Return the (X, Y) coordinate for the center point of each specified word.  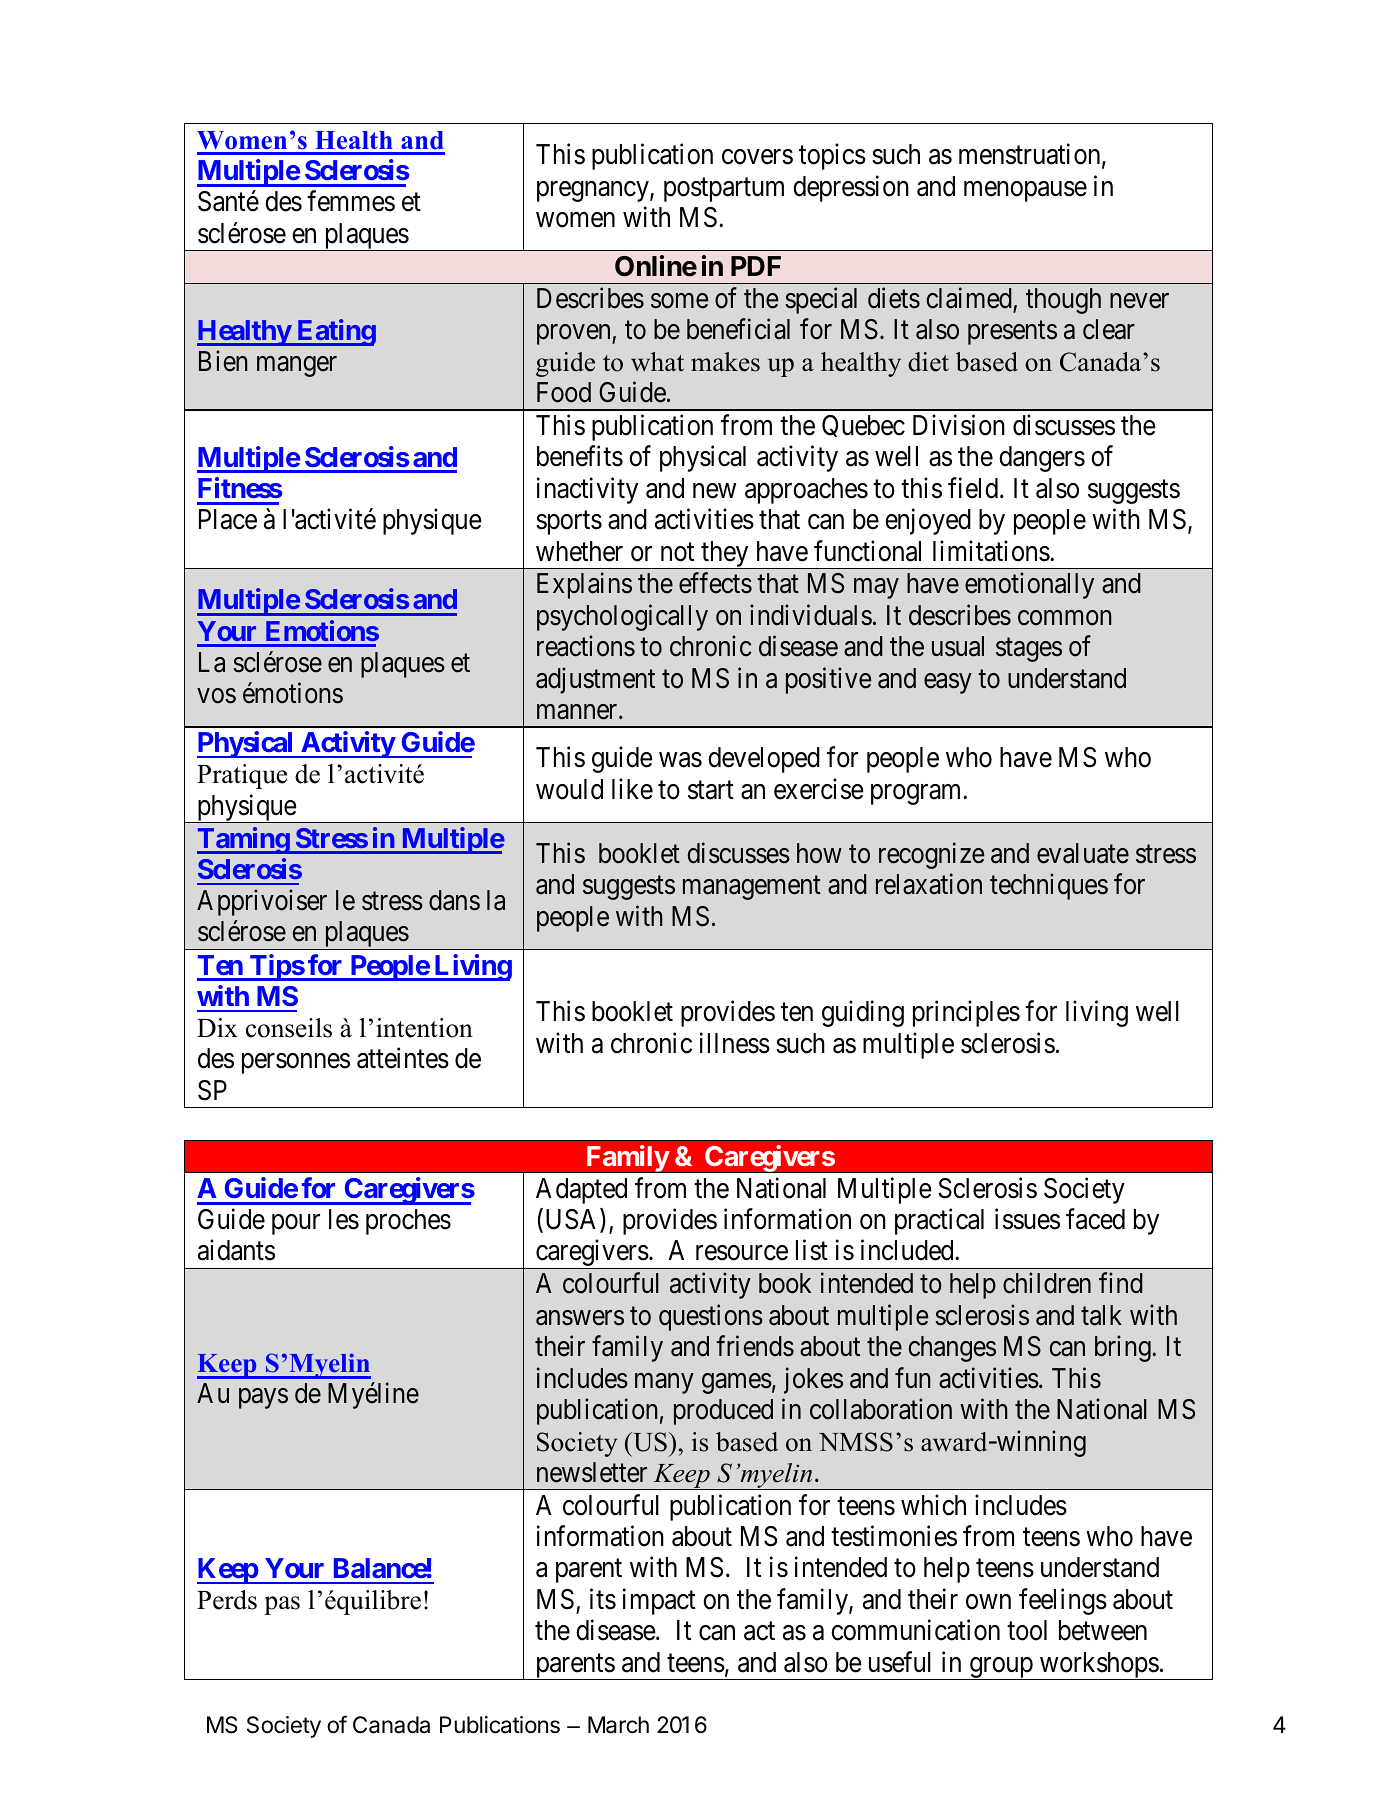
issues (1027, 1219)
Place (228, 519)
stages (1029, 650)
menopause (1025, 191)
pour (296, 1225)
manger (297, 366)
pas (282, 1605)
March (618, 1725)
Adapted (581, 1191)
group (1000, 1668)
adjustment (595, 680)
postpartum (724, 190)
